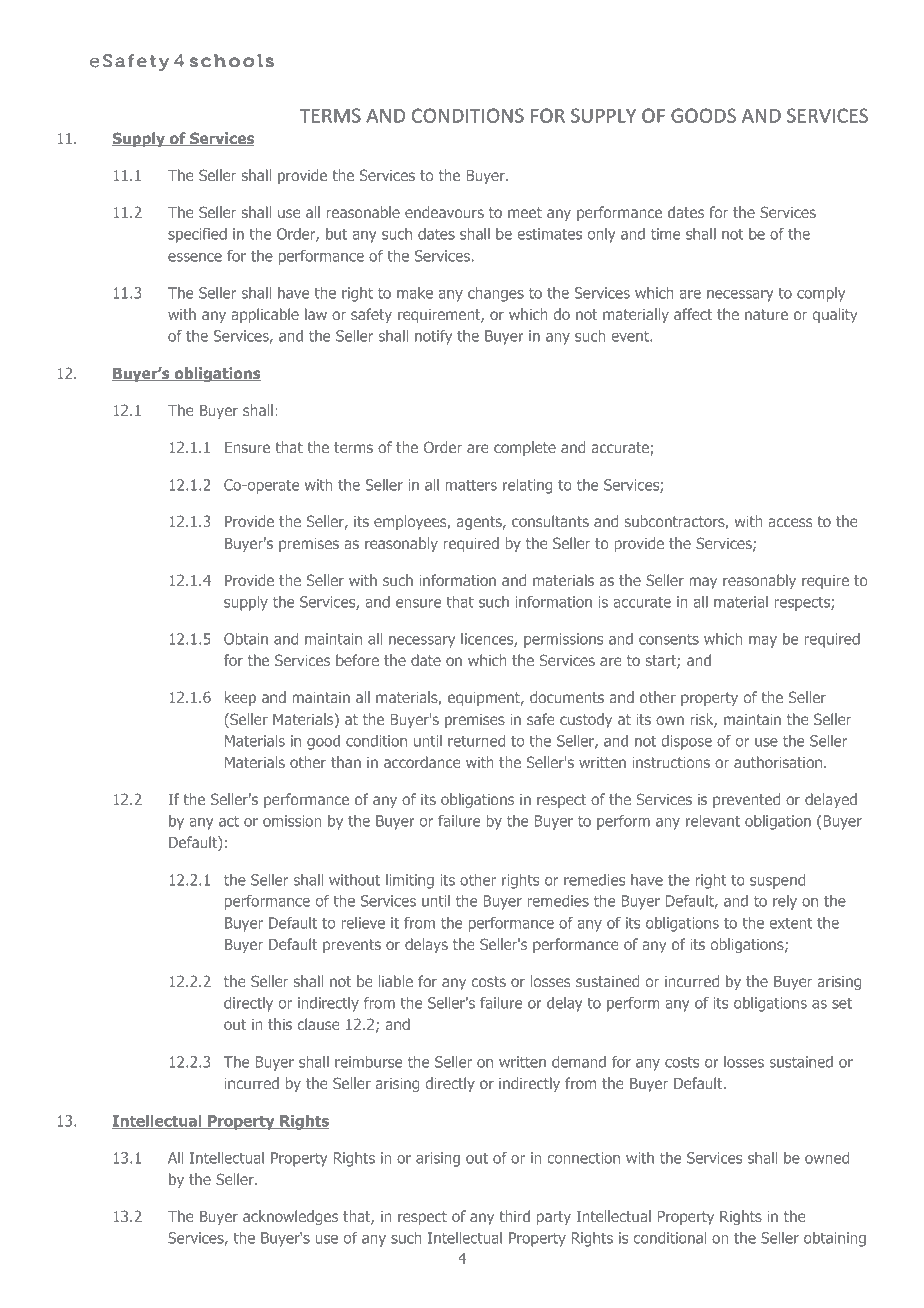 Image resolution: width=924 pixels, height=1308 pixels. I want to click on acknowledges, so click(290, 1217).
